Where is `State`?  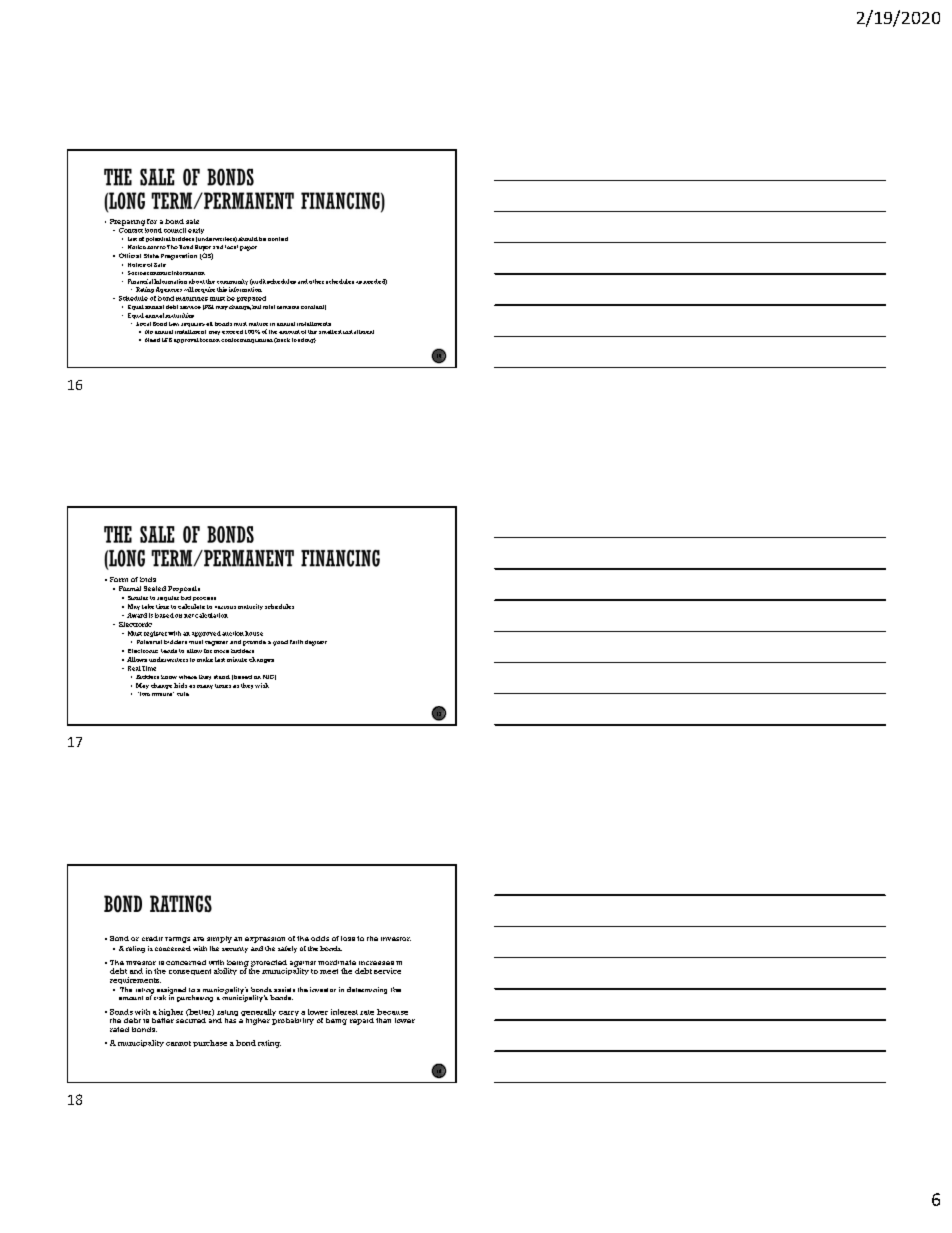
State is located at coordinates (151, 256).
